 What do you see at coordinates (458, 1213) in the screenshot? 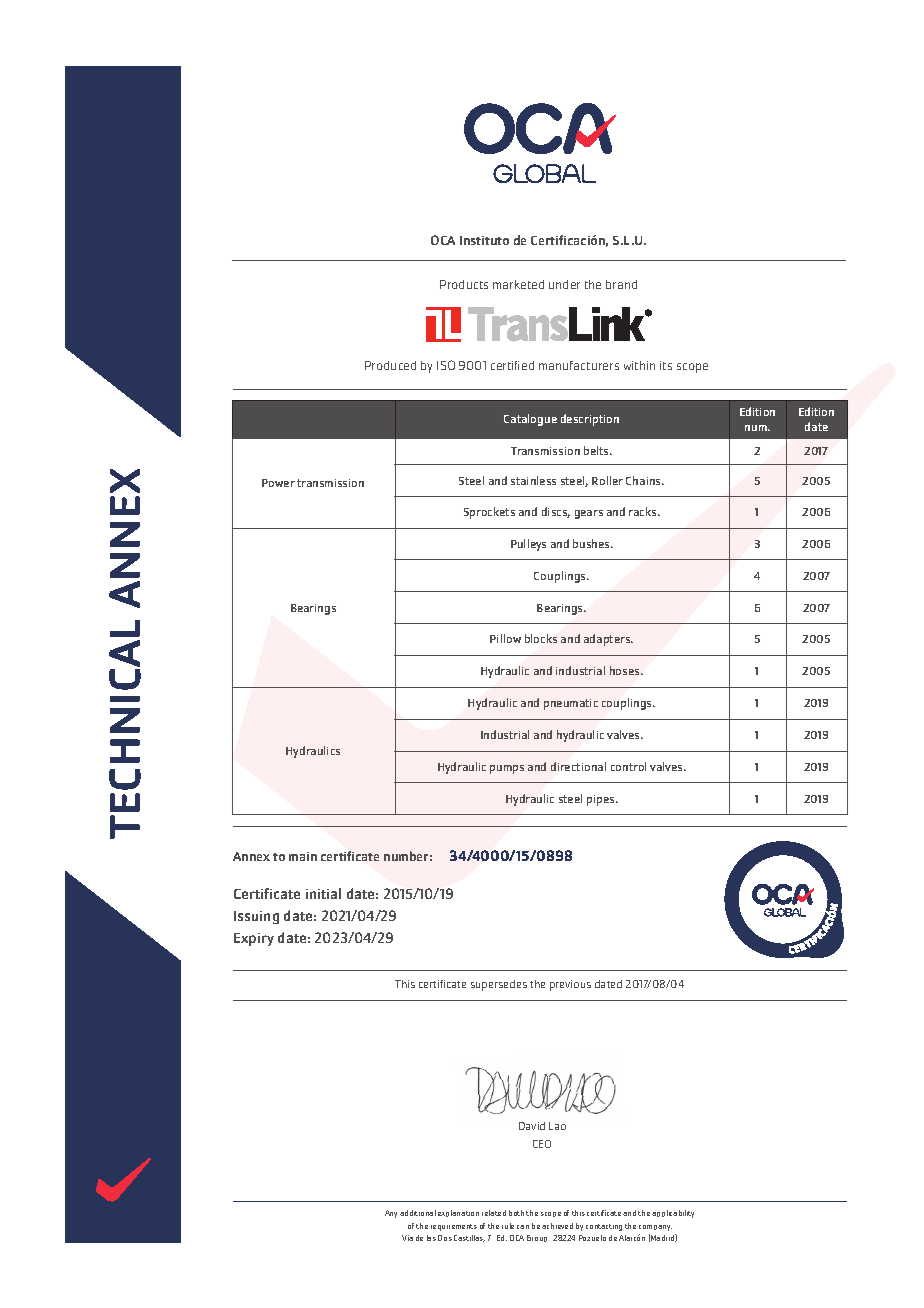
I see `explanation` at bounding box center [458, 1213].
